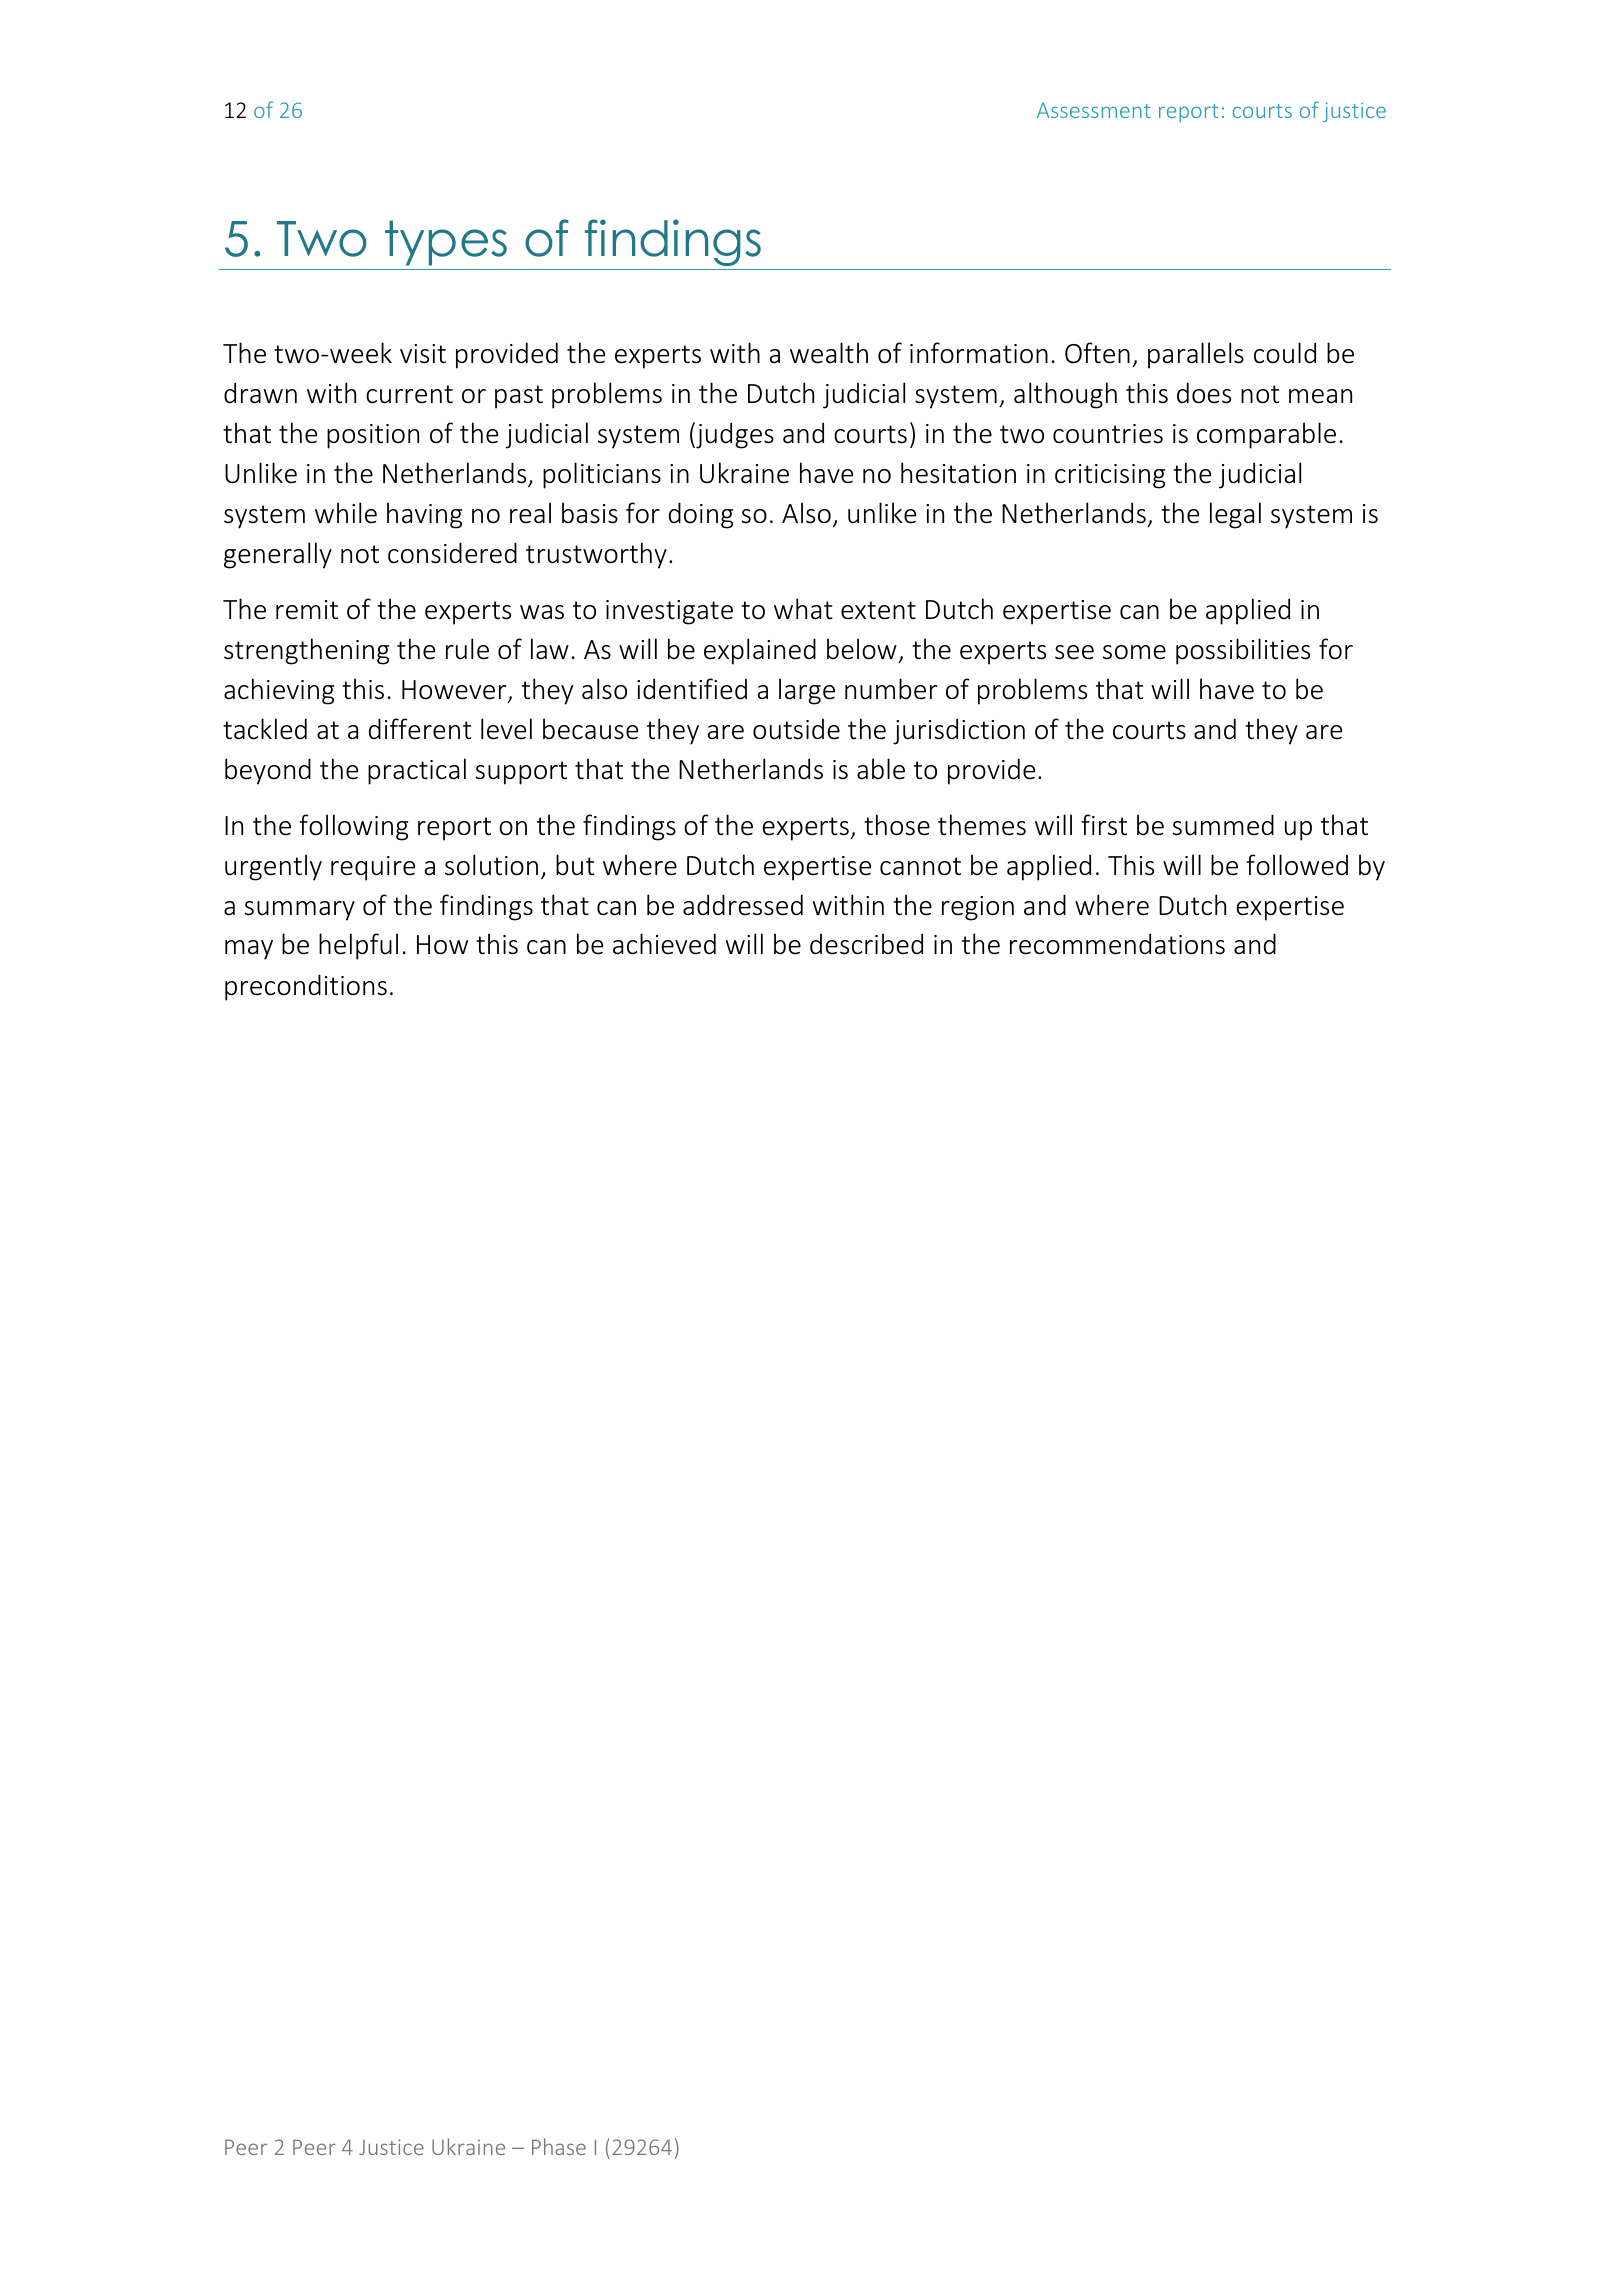  I want to click on Phase, so click(559, 2146).
